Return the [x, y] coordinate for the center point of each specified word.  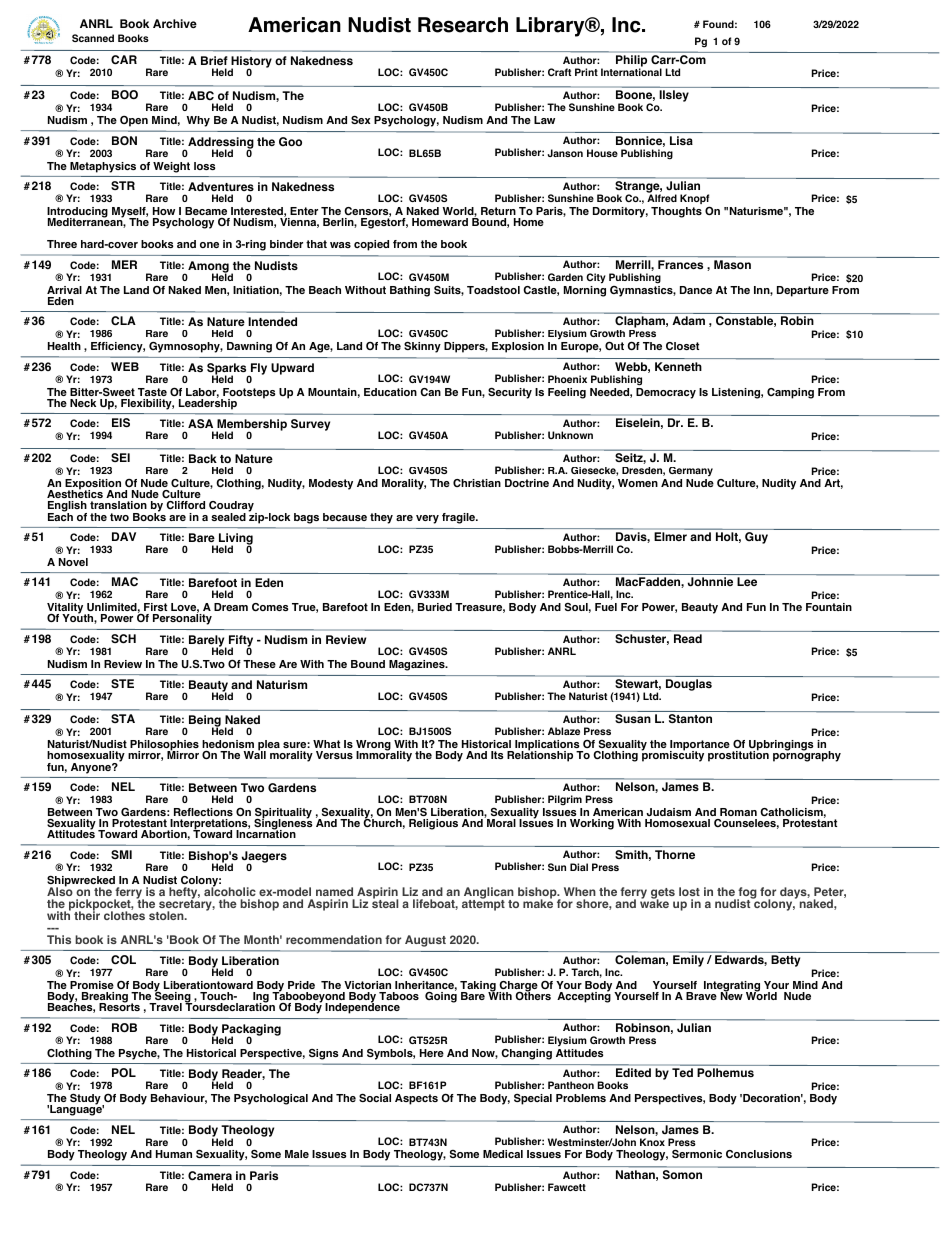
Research [463, 25]
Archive [175, 23]
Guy [756, 538]
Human [174, 1154]
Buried [435, 607]
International [631, 72]
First [155, 607]
